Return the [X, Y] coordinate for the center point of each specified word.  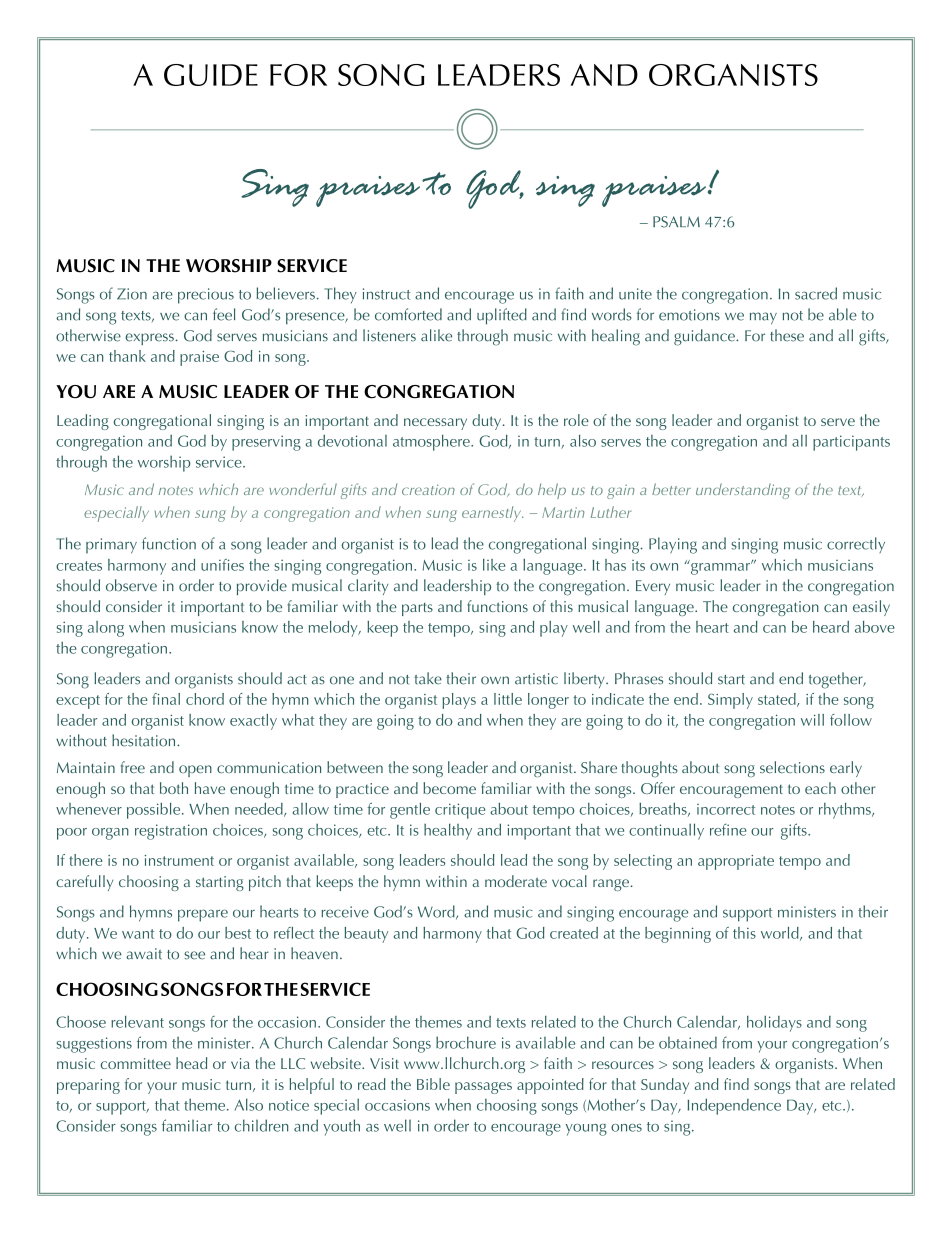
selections [792, 767]
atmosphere [432, 443]
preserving [266, 443]
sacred [816, 293]
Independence [734, 1106]
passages [483, 1088]
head [191, 1063]
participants [851, 443]
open [195, 771]
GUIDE [211, 75]
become [449, 788]
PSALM [676, 222]
